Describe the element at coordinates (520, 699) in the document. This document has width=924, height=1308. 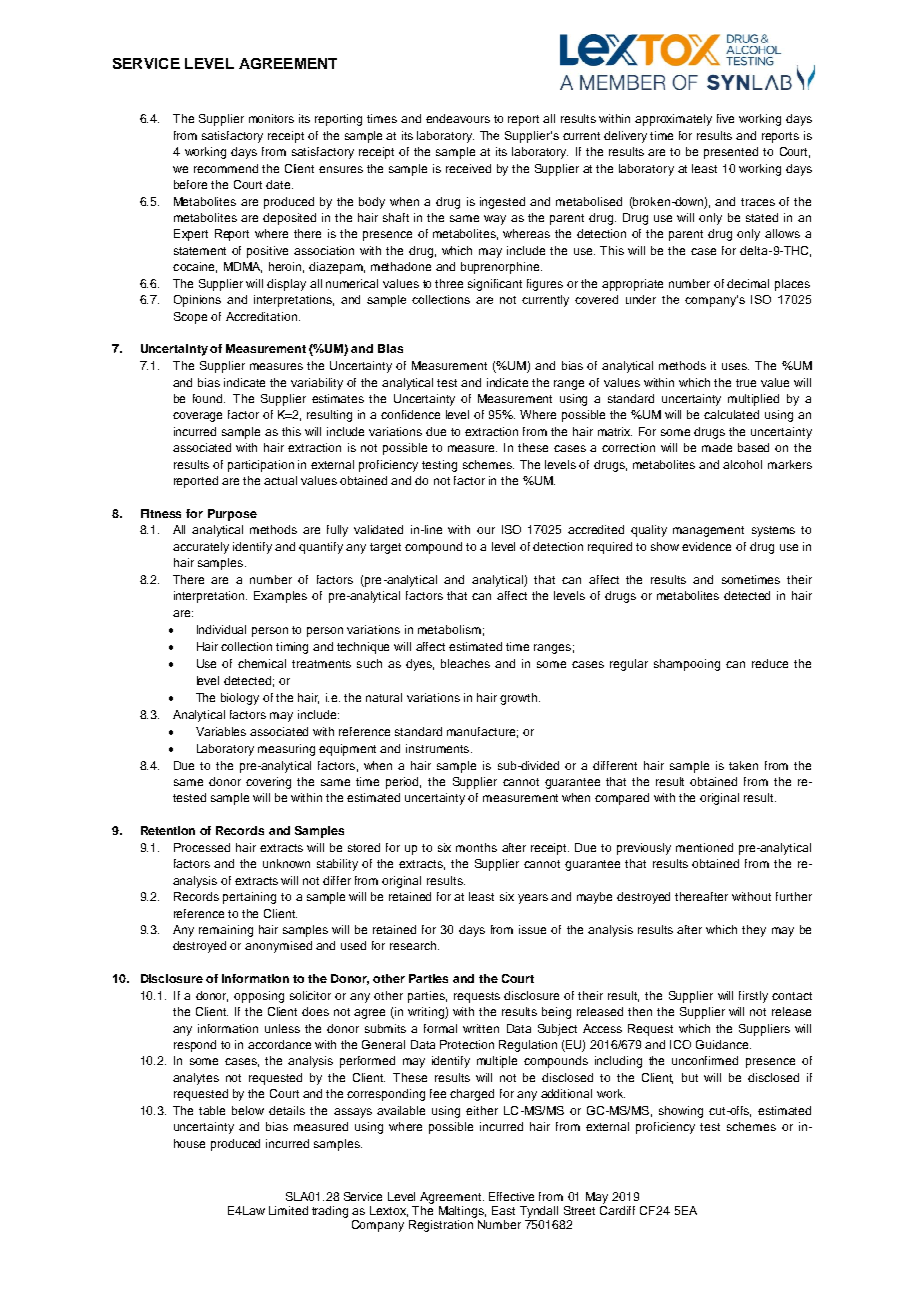
I see `growth` at that location.
